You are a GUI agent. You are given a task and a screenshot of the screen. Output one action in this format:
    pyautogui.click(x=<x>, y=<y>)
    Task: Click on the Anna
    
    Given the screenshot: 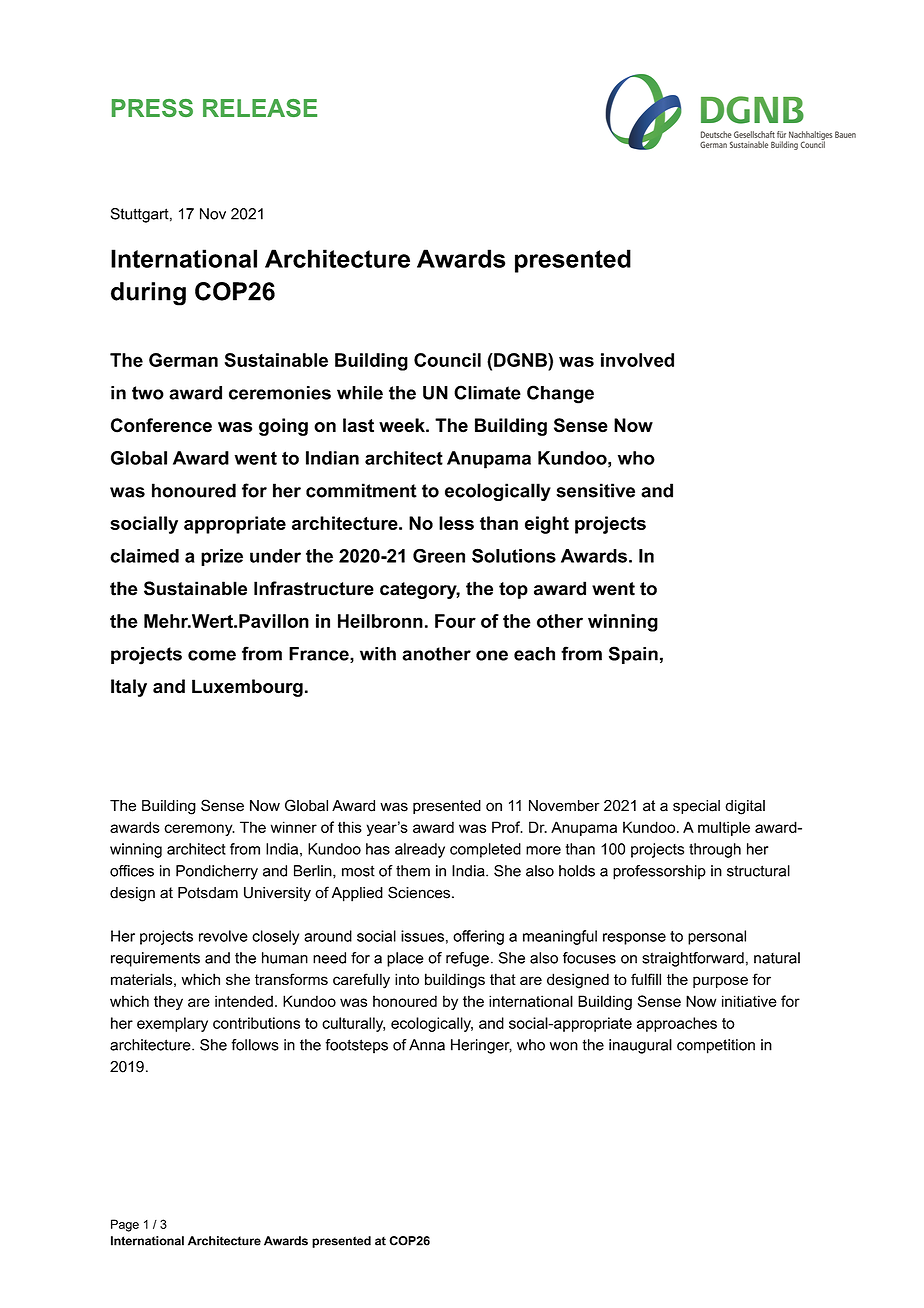 What is the action you would take?
    pyautogui.click(x=427, y=1045)
